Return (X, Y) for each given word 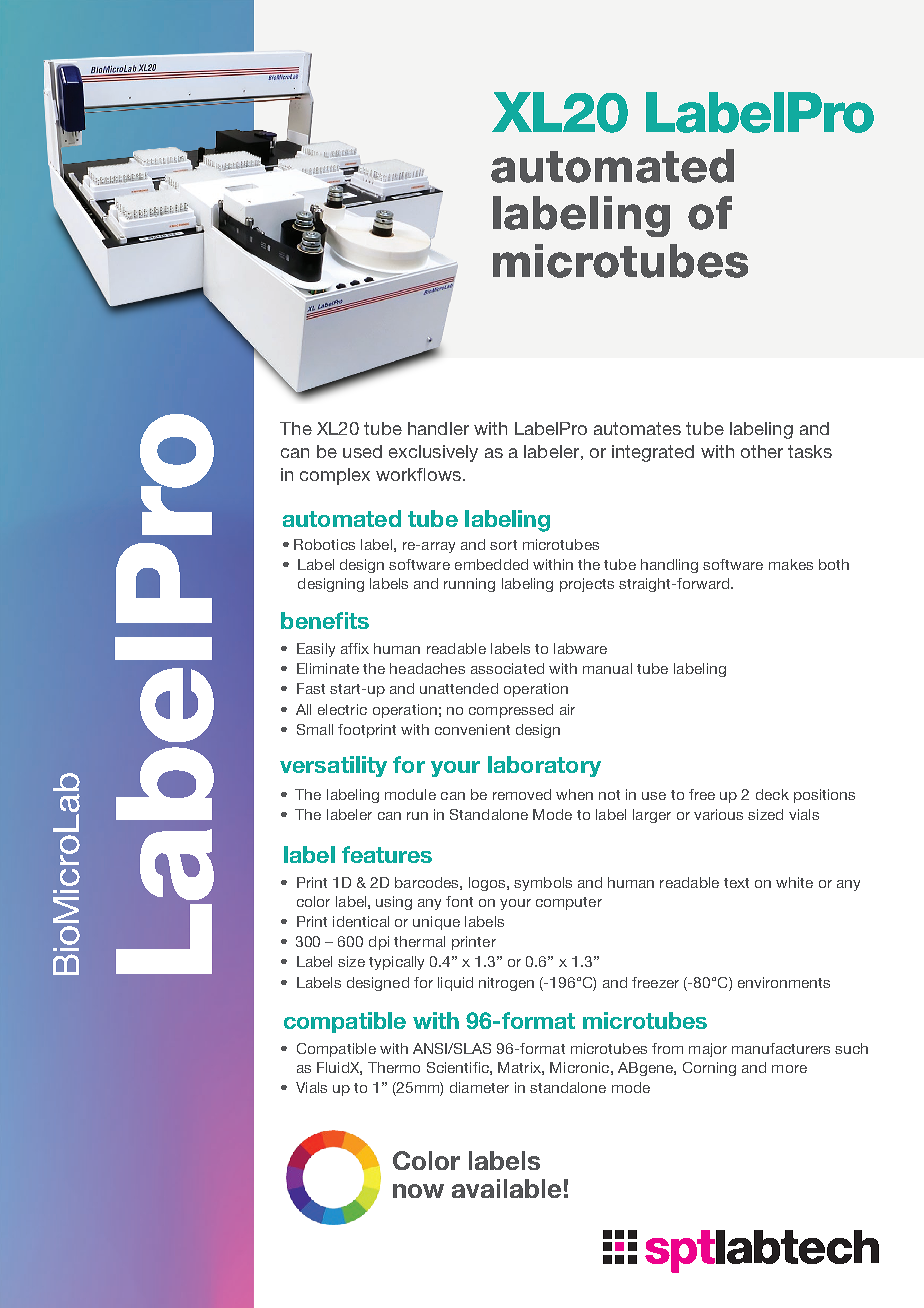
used (362, 451)
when (574, 794)
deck (772, 794)
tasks (810, 451)
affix (355, 648)
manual (607, 668)
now (418, 1191)
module (410, 794)
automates (637, 428)
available (506, 1188)
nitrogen (506, 984)
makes (791, 564)
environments (784, 982)
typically (396, 963)
